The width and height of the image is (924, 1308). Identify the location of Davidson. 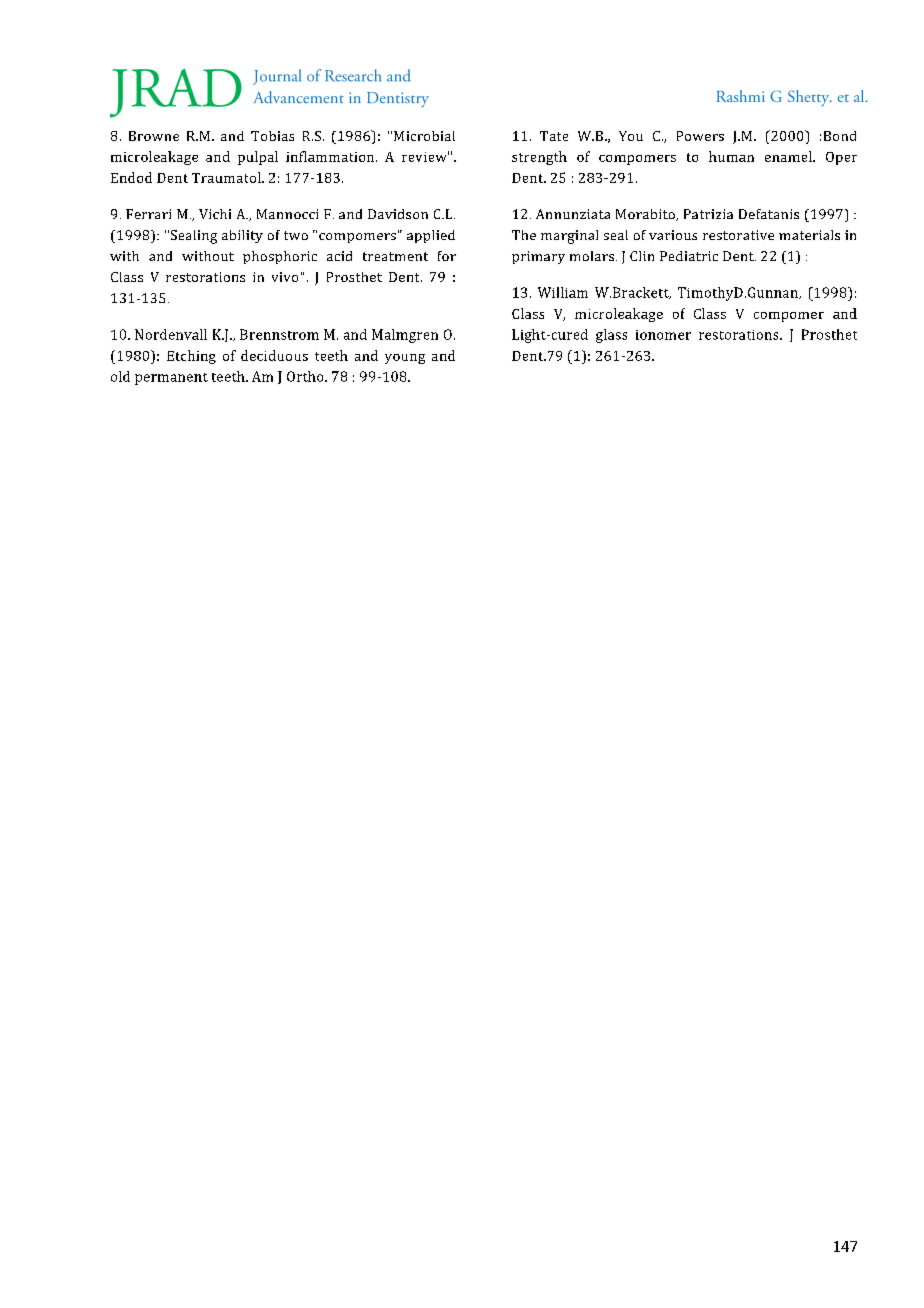
(398, 214).
